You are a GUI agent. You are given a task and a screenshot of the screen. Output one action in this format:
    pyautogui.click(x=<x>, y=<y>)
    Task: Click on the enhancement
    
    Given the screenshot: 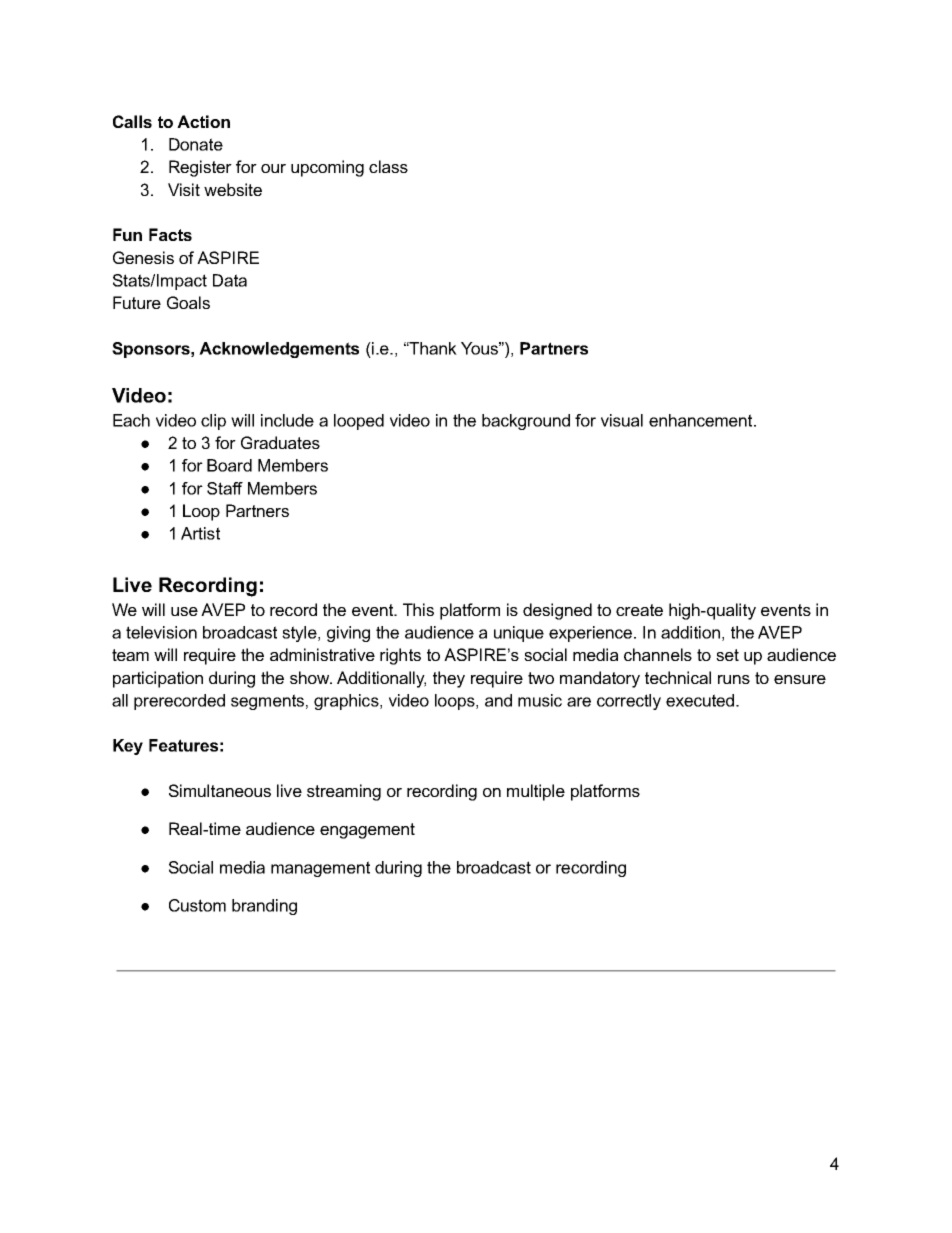 What is the action you would take?
    pyautogui.click(x=702, y=420)
